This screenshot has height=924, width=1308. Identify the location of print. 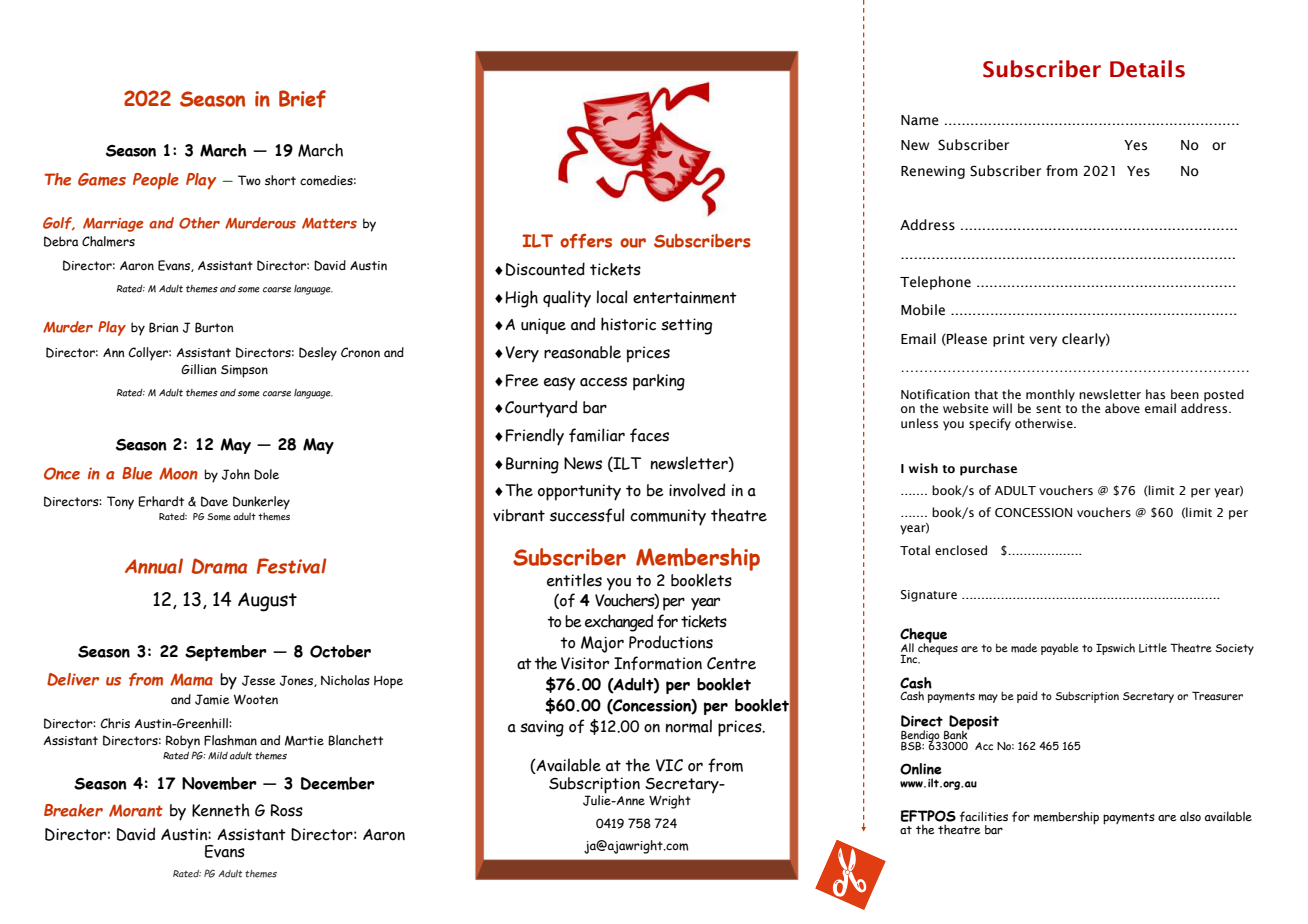
(1009, 340).
